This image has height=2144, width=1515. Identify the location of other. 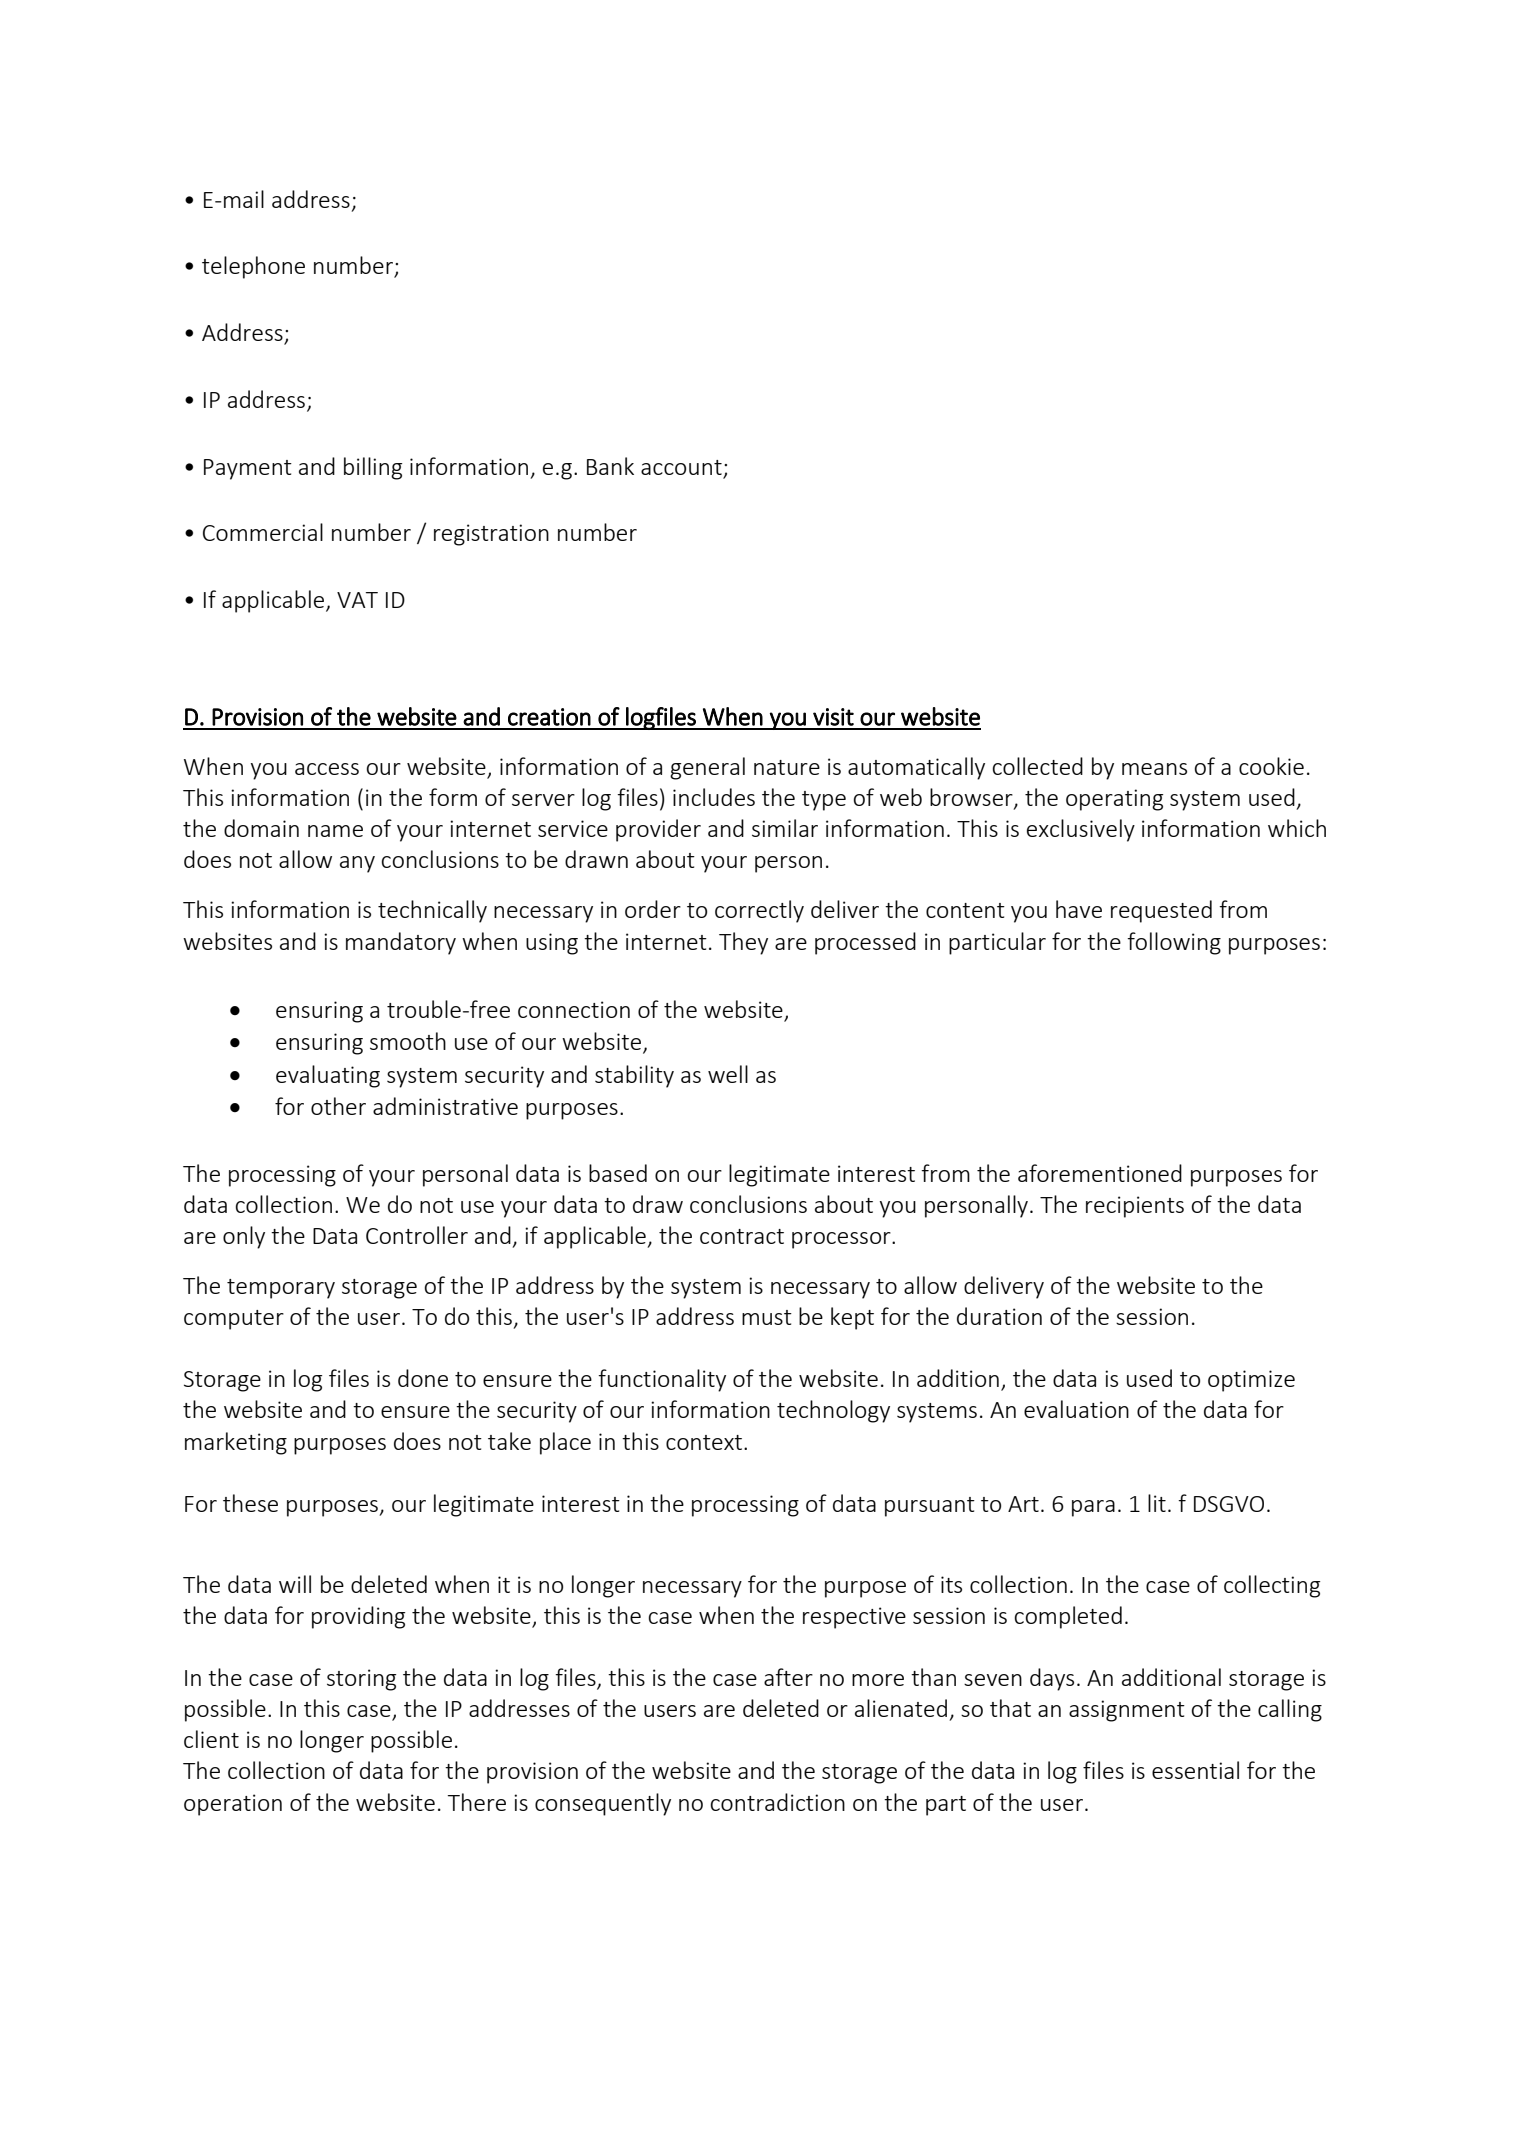
(338, 1106).
